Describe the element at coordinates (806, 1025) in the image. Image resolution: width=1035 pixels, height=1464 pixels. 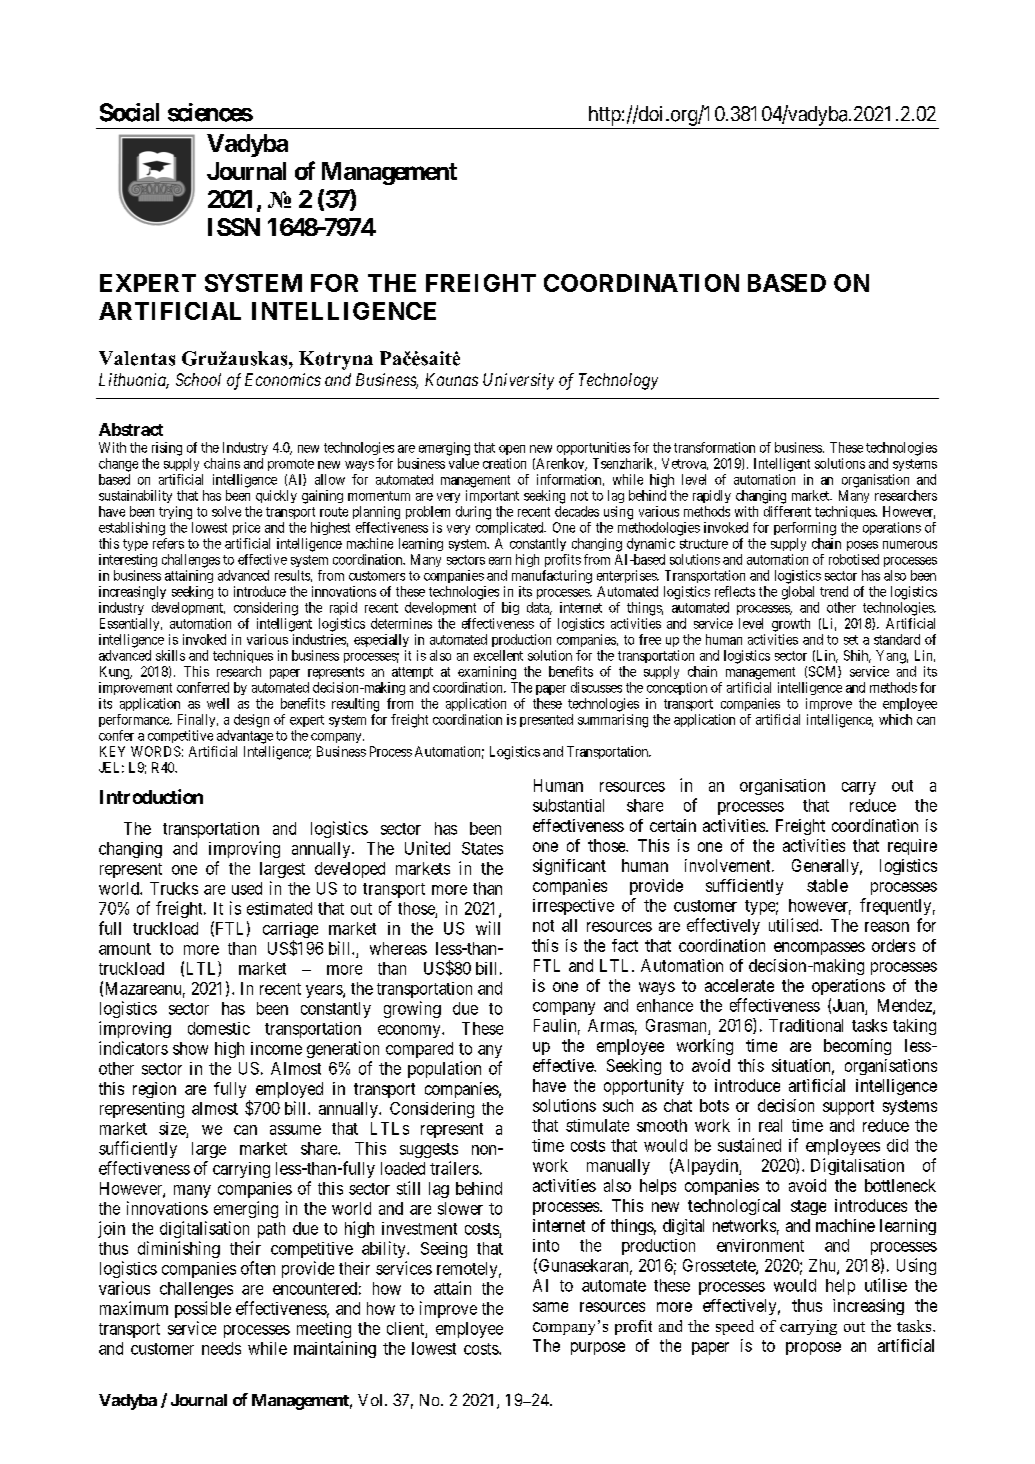
I see `Traditional` at that location.
